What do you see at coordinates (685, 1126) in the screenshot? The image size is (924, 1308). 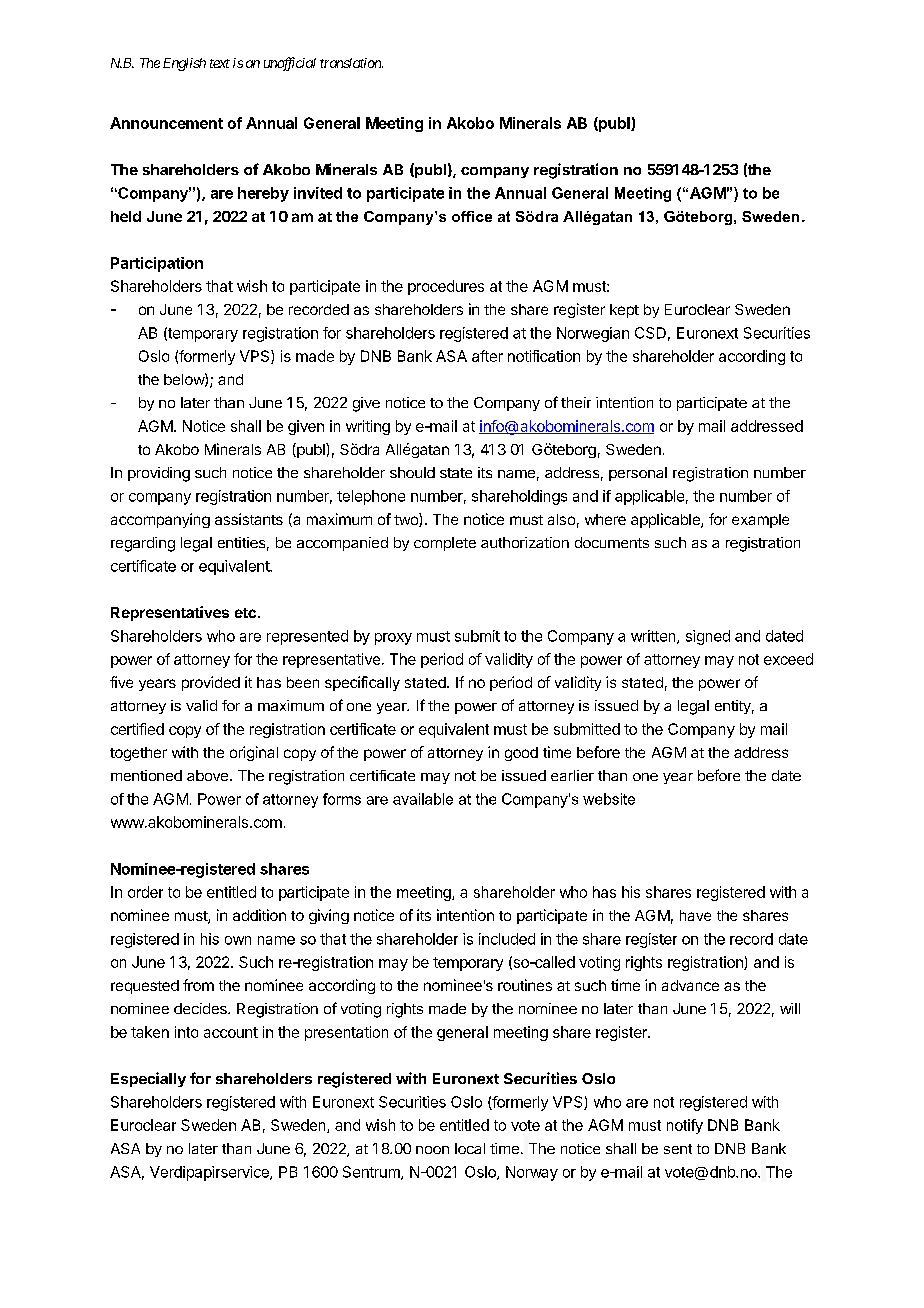 I see `notify` at bounding box center [685, 1126].
